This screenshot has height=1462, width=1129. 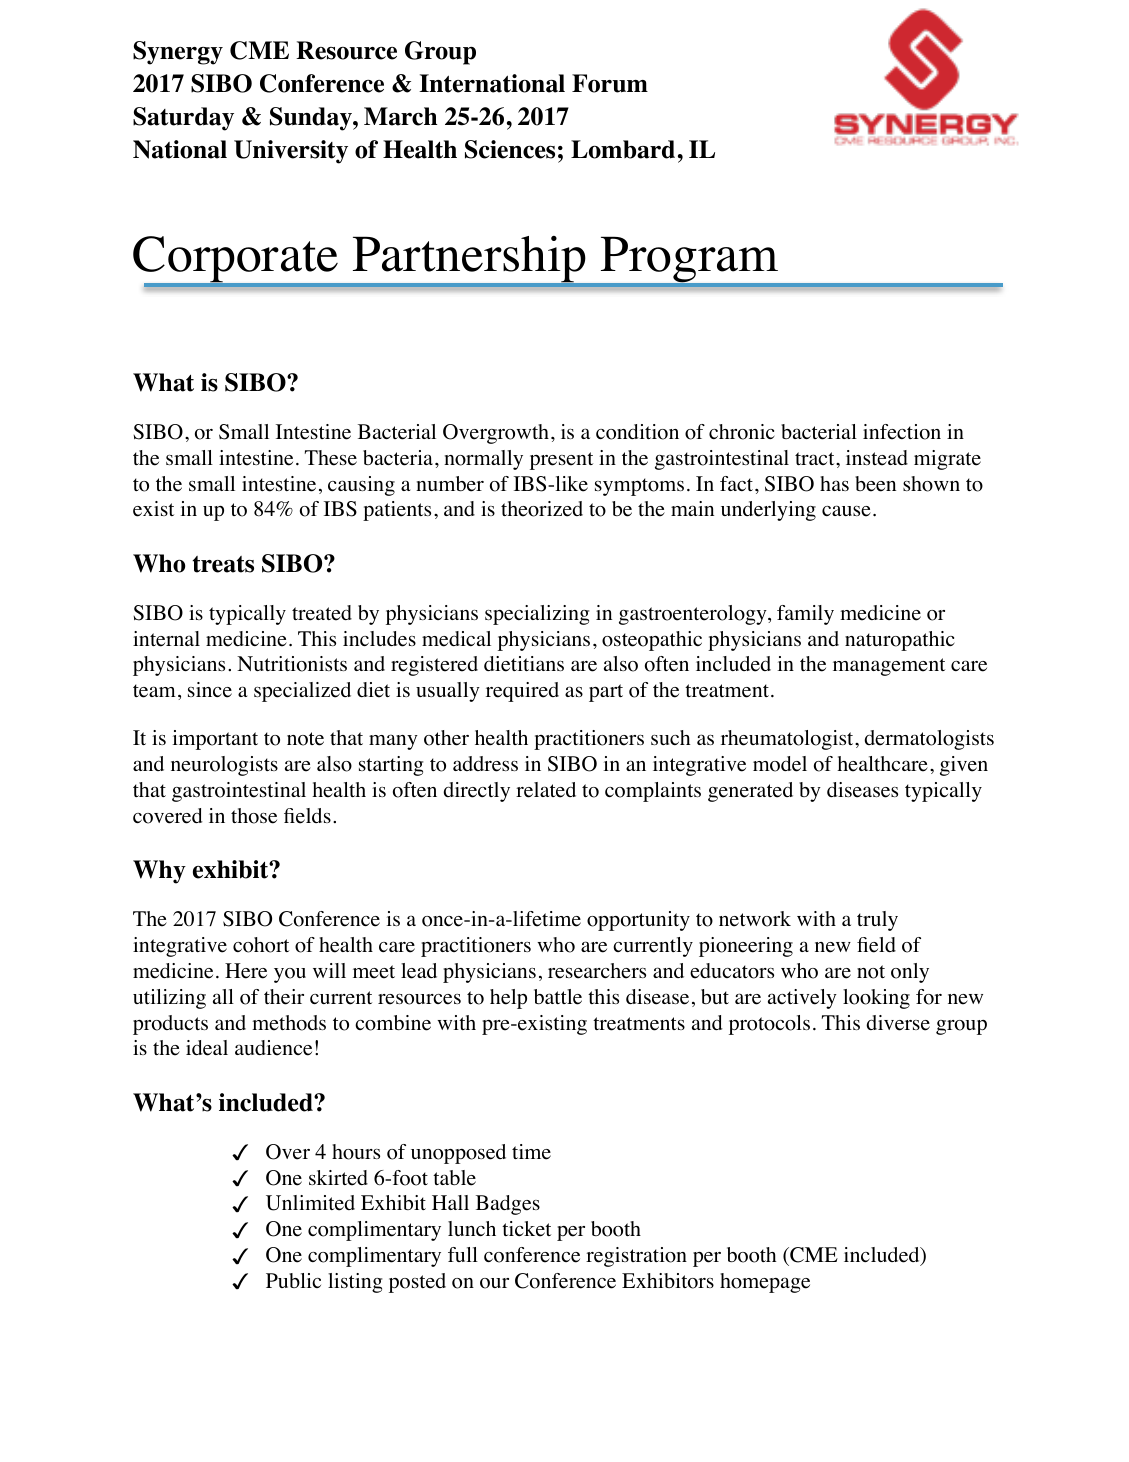 What do you see at coordinates (261, 945) in the screenshot?
I see `cohort` at bounding box center [261, 945].
